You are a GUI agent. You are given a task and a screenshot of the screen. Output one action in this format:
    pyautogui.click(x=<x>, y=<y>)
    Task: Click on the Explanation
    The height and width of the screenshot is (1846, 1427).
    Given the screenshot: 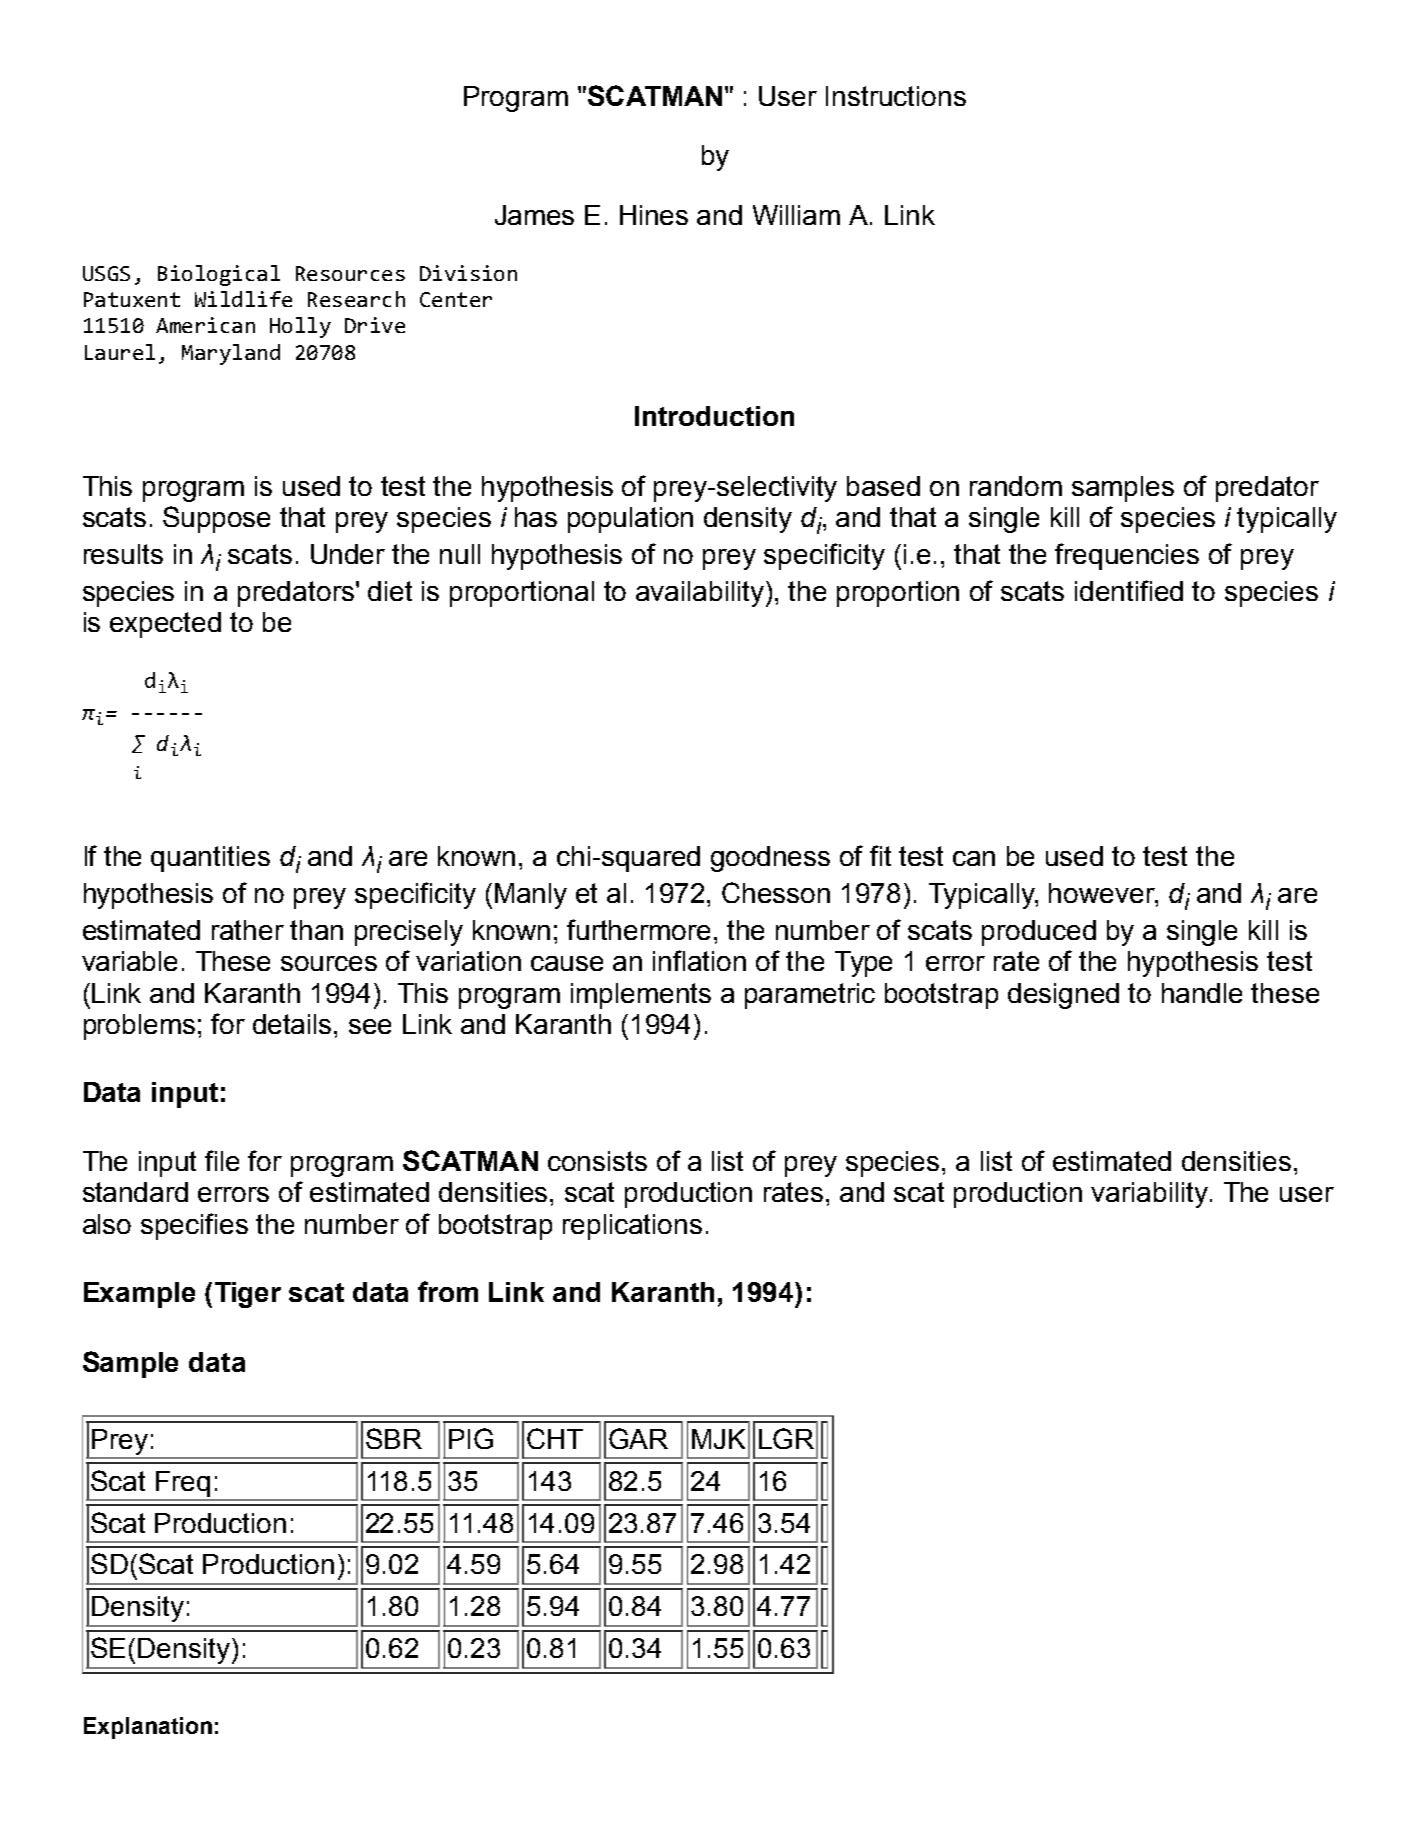 What is the action you would take?
    pyautogui.click(x=148, y=1728)
